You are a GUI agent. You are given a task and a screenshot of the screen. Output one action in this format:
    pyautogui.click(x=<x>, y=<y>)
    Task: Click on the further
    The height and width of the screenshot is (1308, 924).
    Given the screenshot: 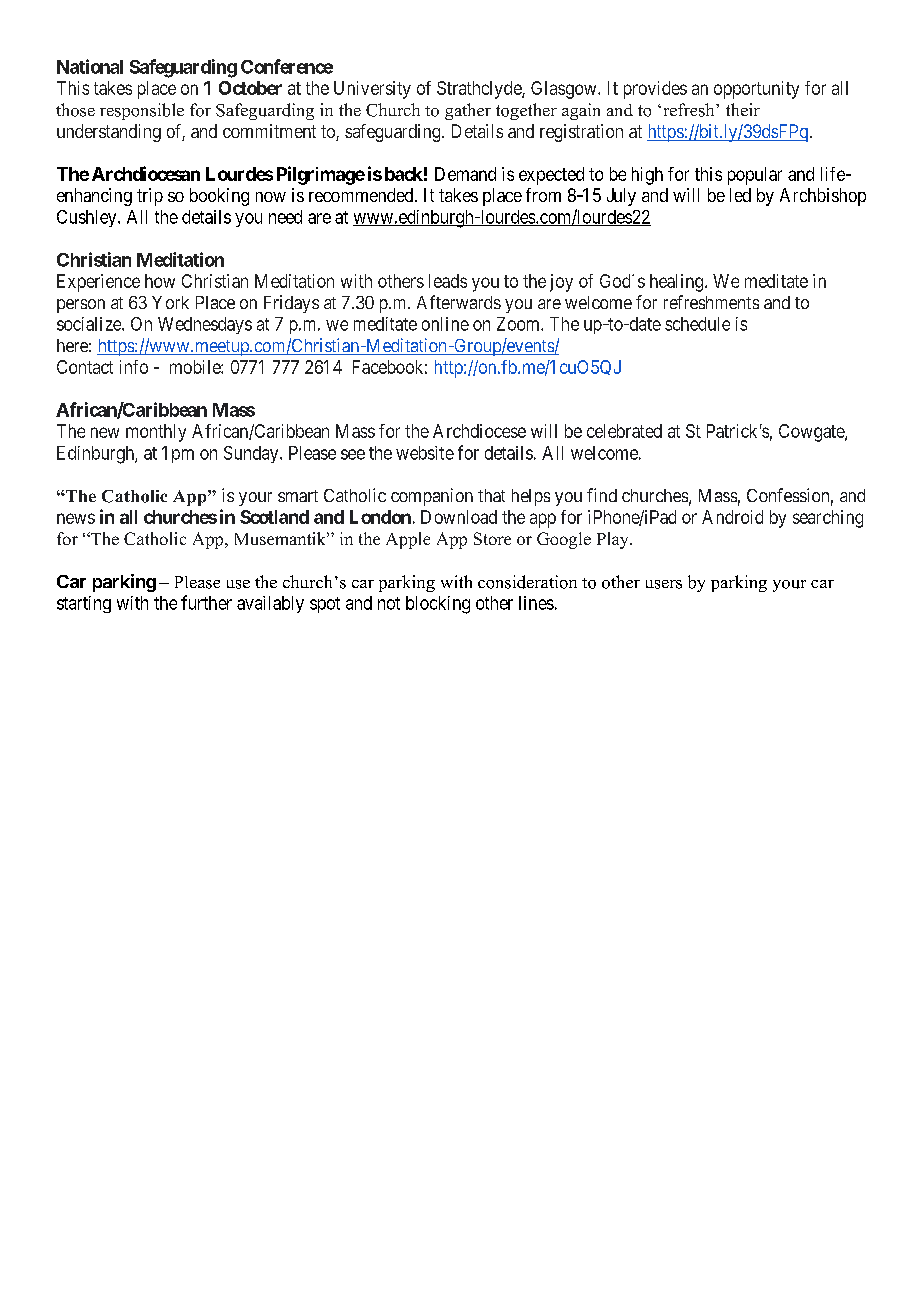 What is the action you would take?
    pyautogui.click(x=206, y=602)
